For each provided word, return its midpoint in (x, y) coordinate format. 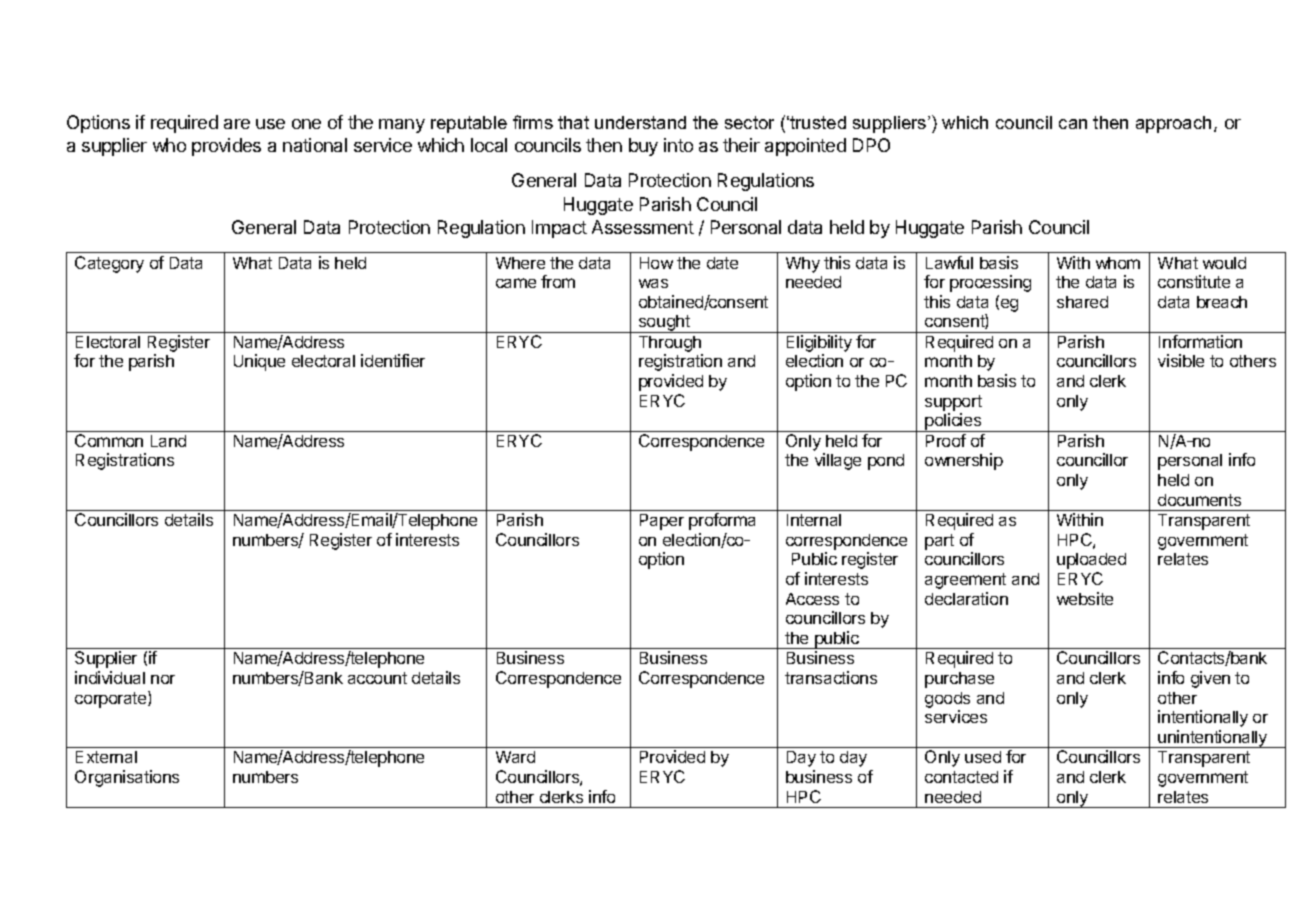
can (1073, 124)
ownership (964, 461)
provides (226, 147)
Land (168, 441)
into (678, 145)
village (838, 461)
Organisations (127, 778)
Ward (515, 757)
